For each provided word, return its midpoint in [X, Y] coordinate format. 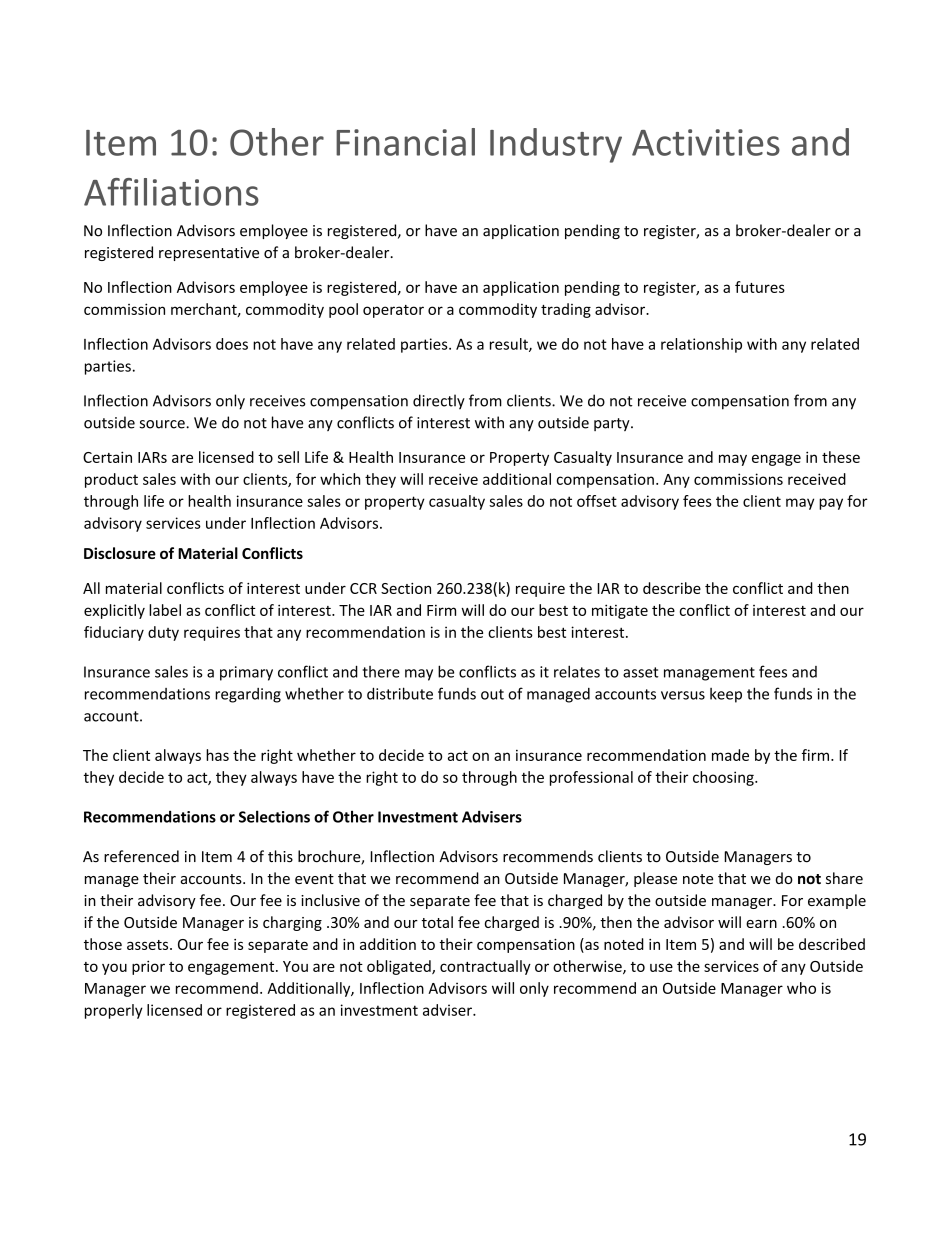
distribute [400, 693]
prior [148, 967]
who [801, 988]
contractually [485, 967]
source [163, 424]
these [841, 457]
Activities [706, 142]
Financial [405, 142]
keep [726, 695]
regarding [248, 695]
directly [439, 402]
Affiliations [171, 192]
